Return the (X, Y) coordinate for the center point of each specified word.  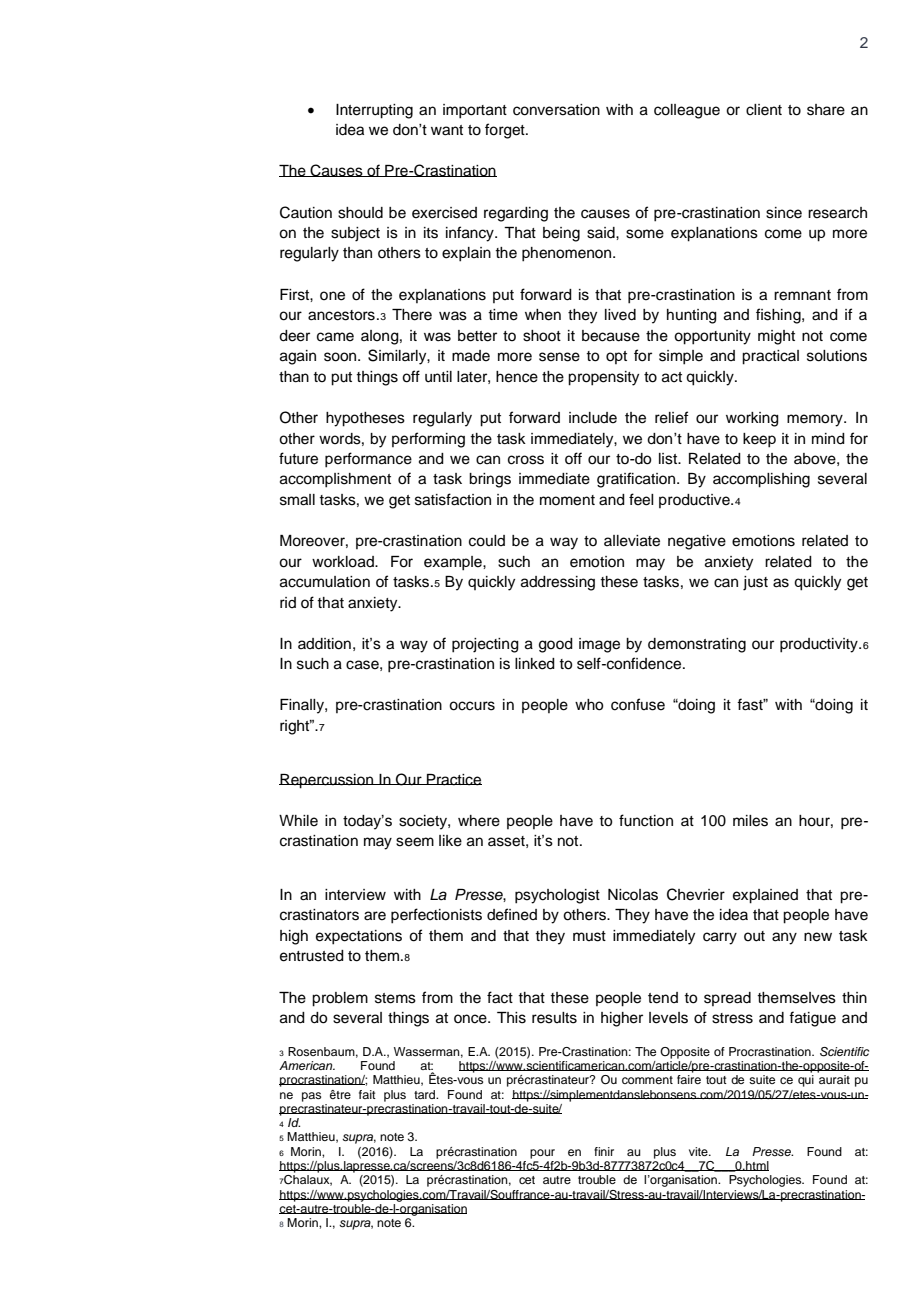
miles (750, 821)
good (556, 645)
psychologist (557, 896)
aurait (834, 1079)
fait (367, 1094)
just (755, 583)
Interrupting (374, 111)
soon (341, 357)
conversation (556, 110)
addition (324, 644)
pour (542, 1154)
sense (559, 357)
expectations (359, 937)
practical (770, 357)
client (764, 110)
